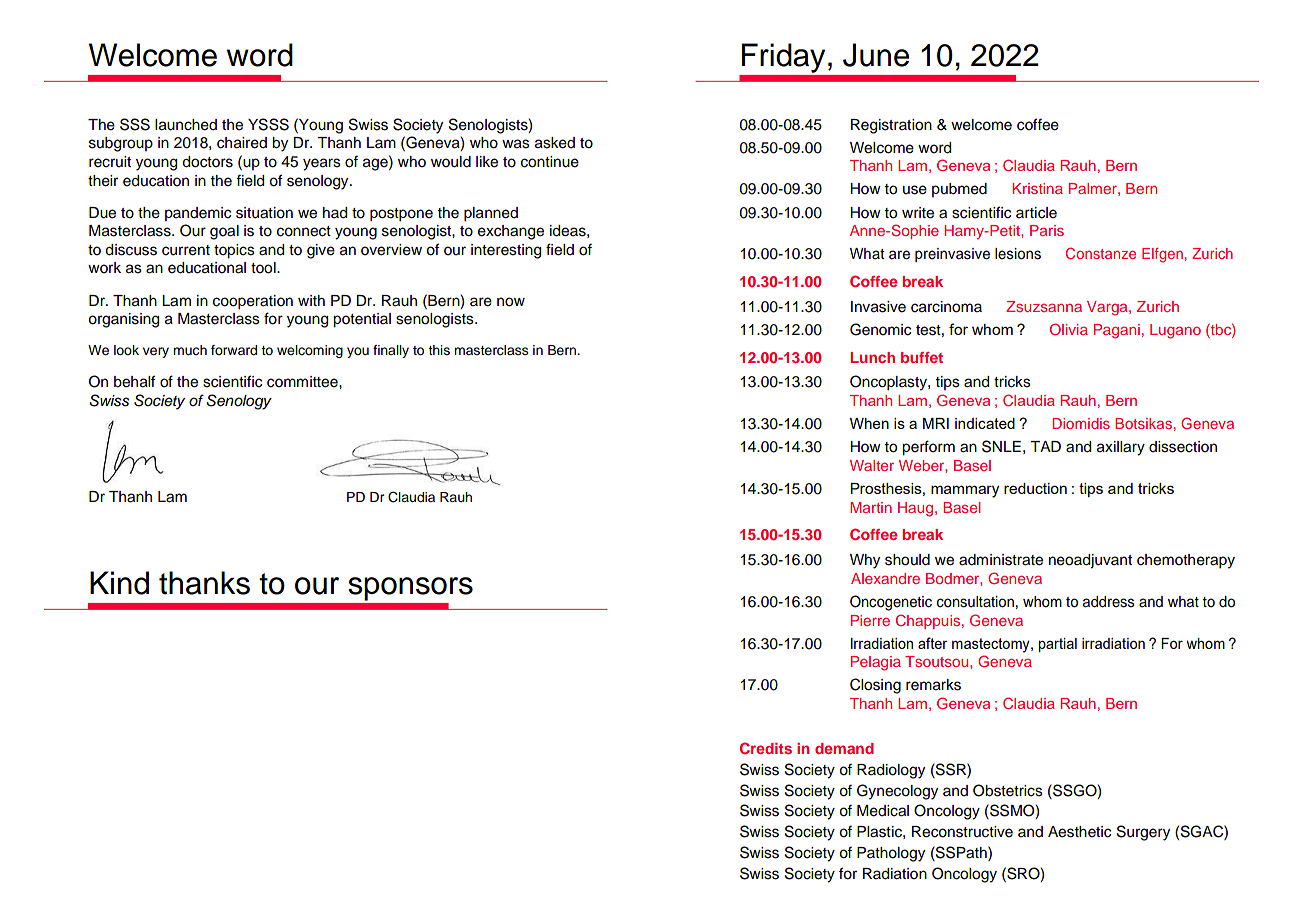  What do you see at coordinates (876, 55) in the screenshot?
I see `June` at bounding box center [876, 55].
